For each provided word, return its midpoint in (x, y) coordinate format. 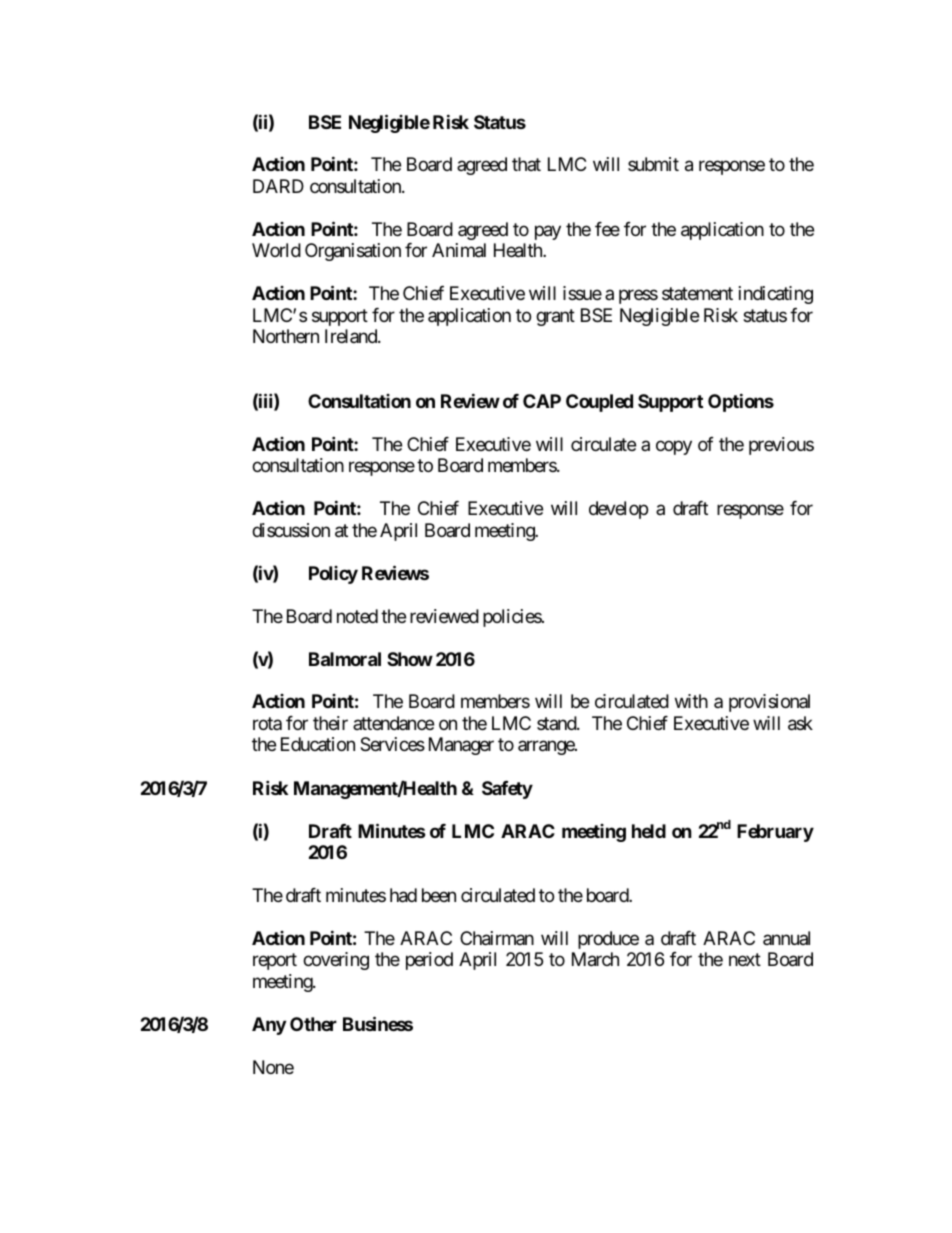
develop (618, 510)
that (526, 164)
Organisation (353, 252)
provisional (769, 703)
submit (653, 164)
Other (313, 1024)
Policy (333, 575)
